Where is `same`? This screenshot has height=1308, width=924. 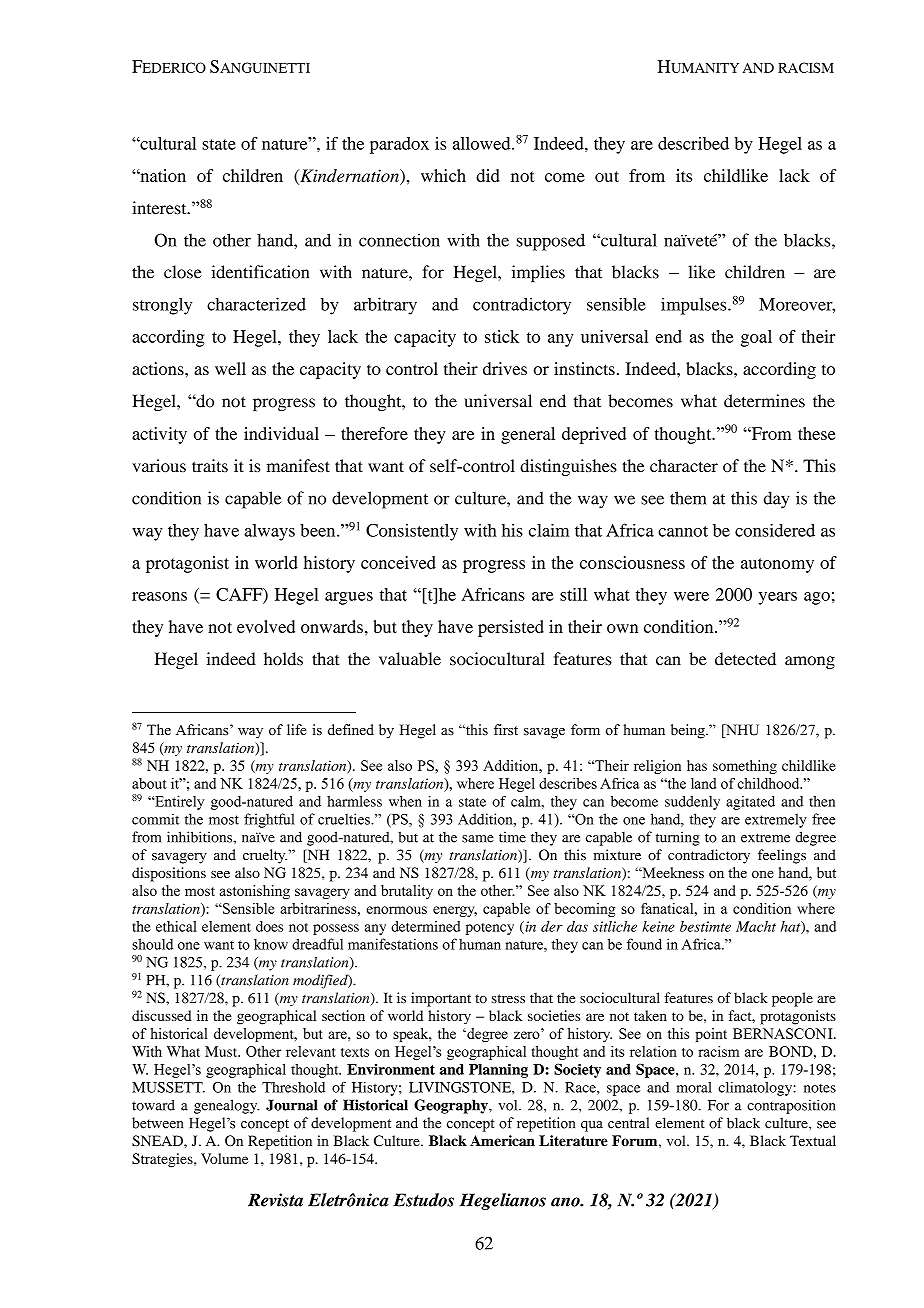 same is located at coordinates (478, 839).
